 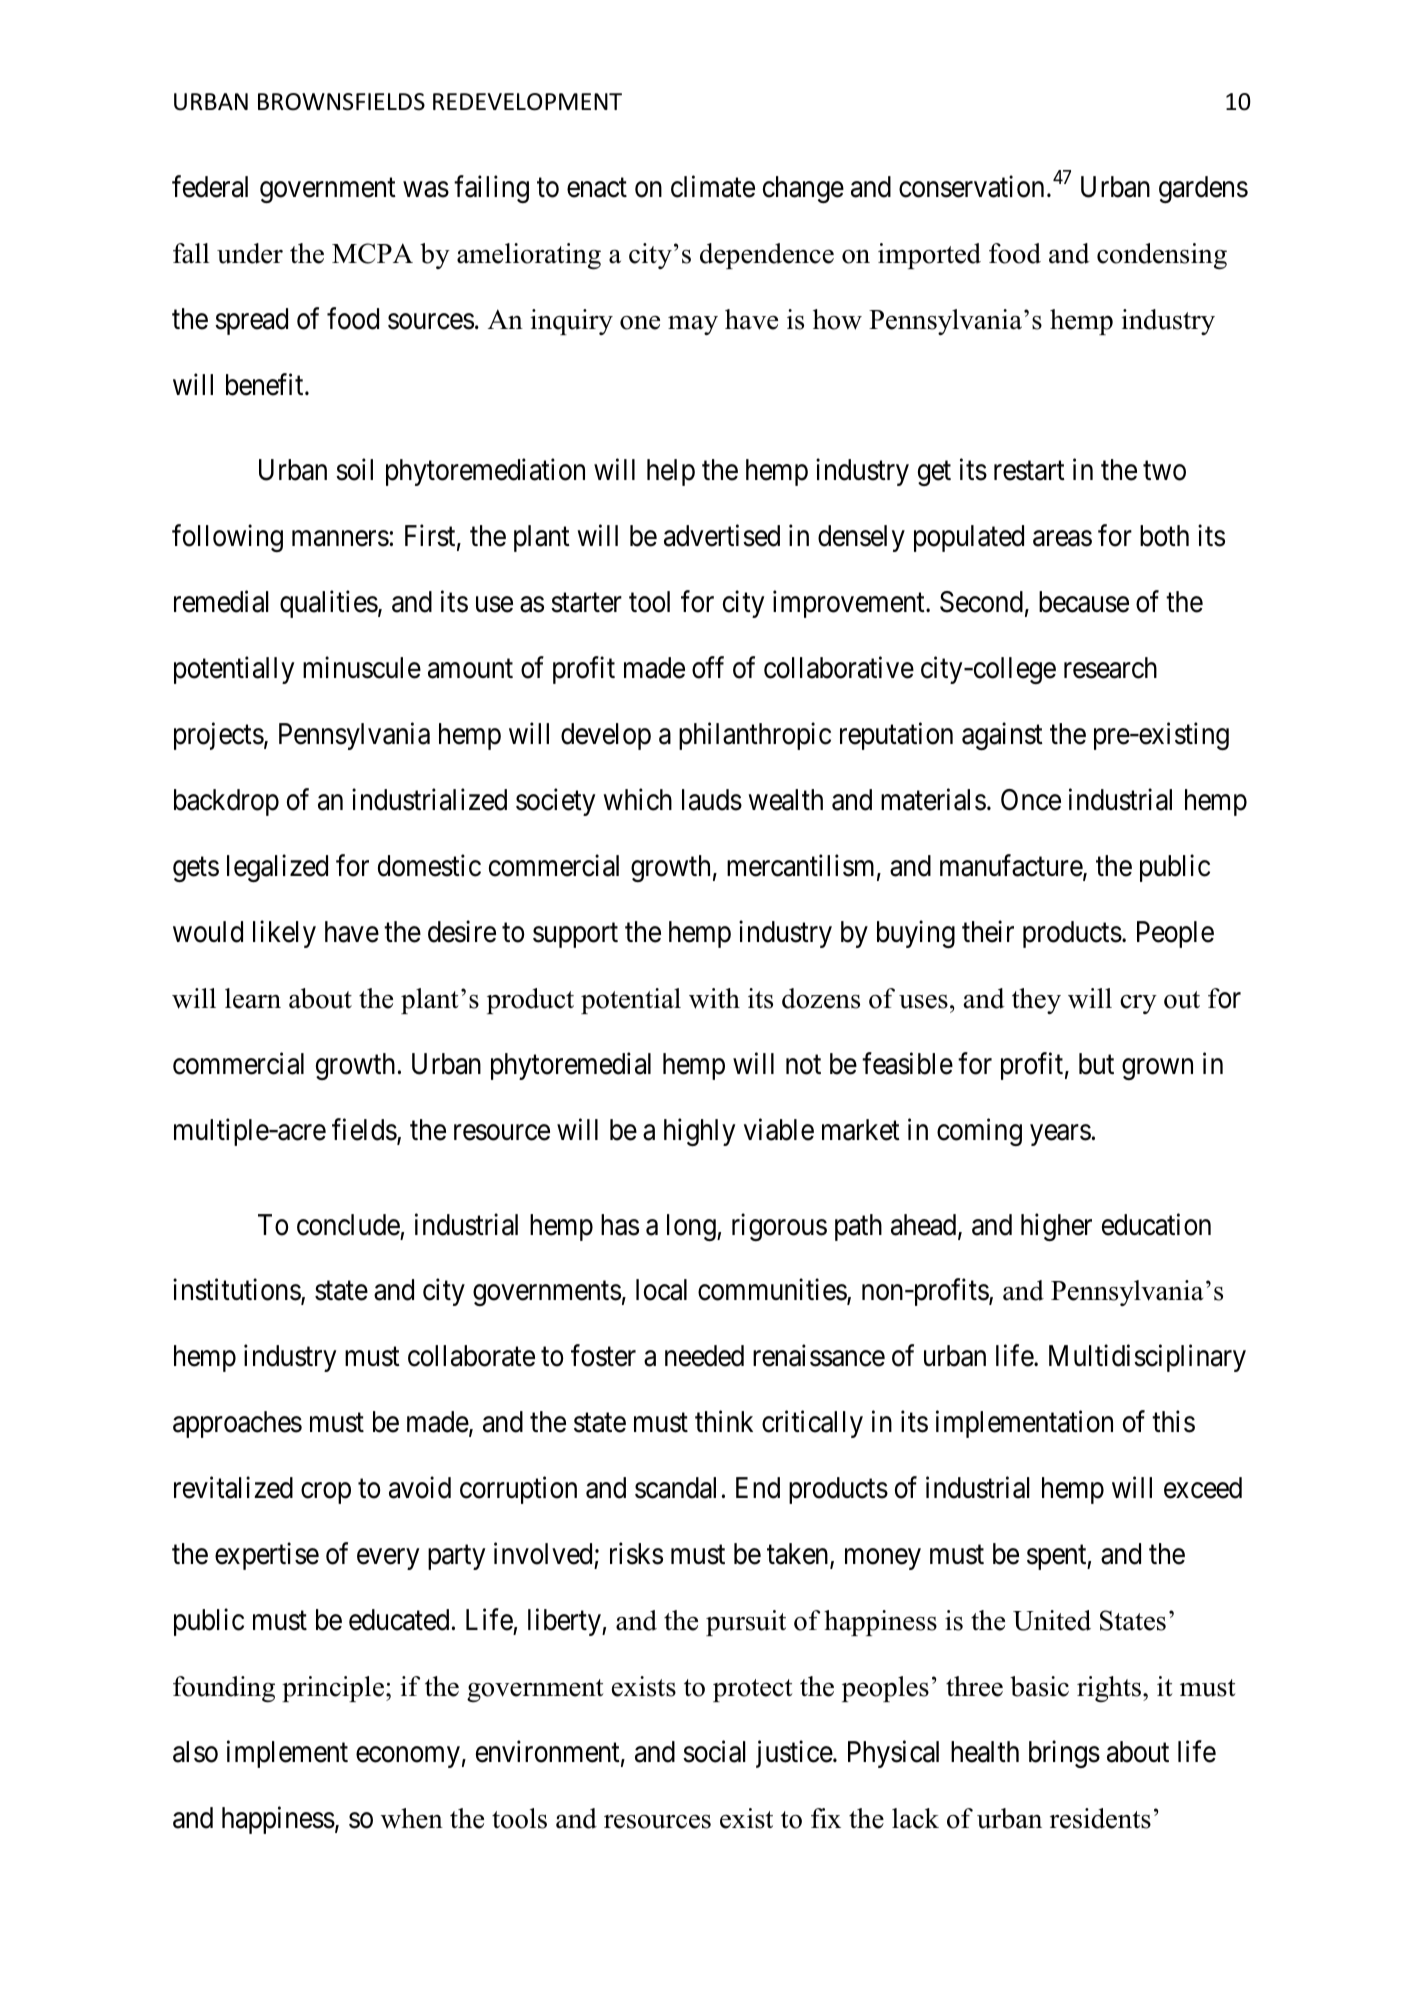 What do you see at coordinates (1002, 736) in the page?
I see `against` at bounding box center [1002, 736].
